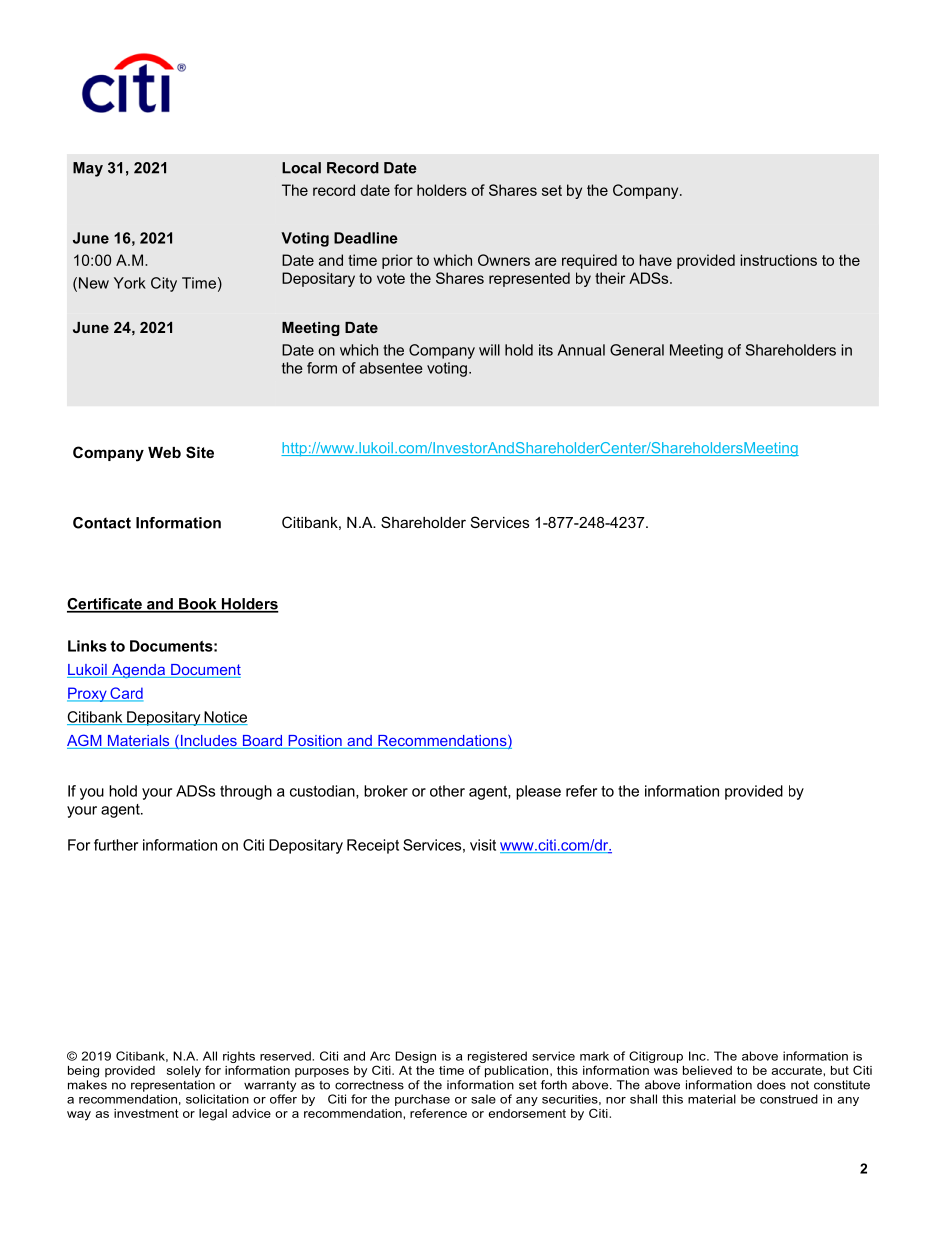  What do you see at coordinates (637, 350) in the screenshot?
I see `General` at bounding box center [637, 350].
